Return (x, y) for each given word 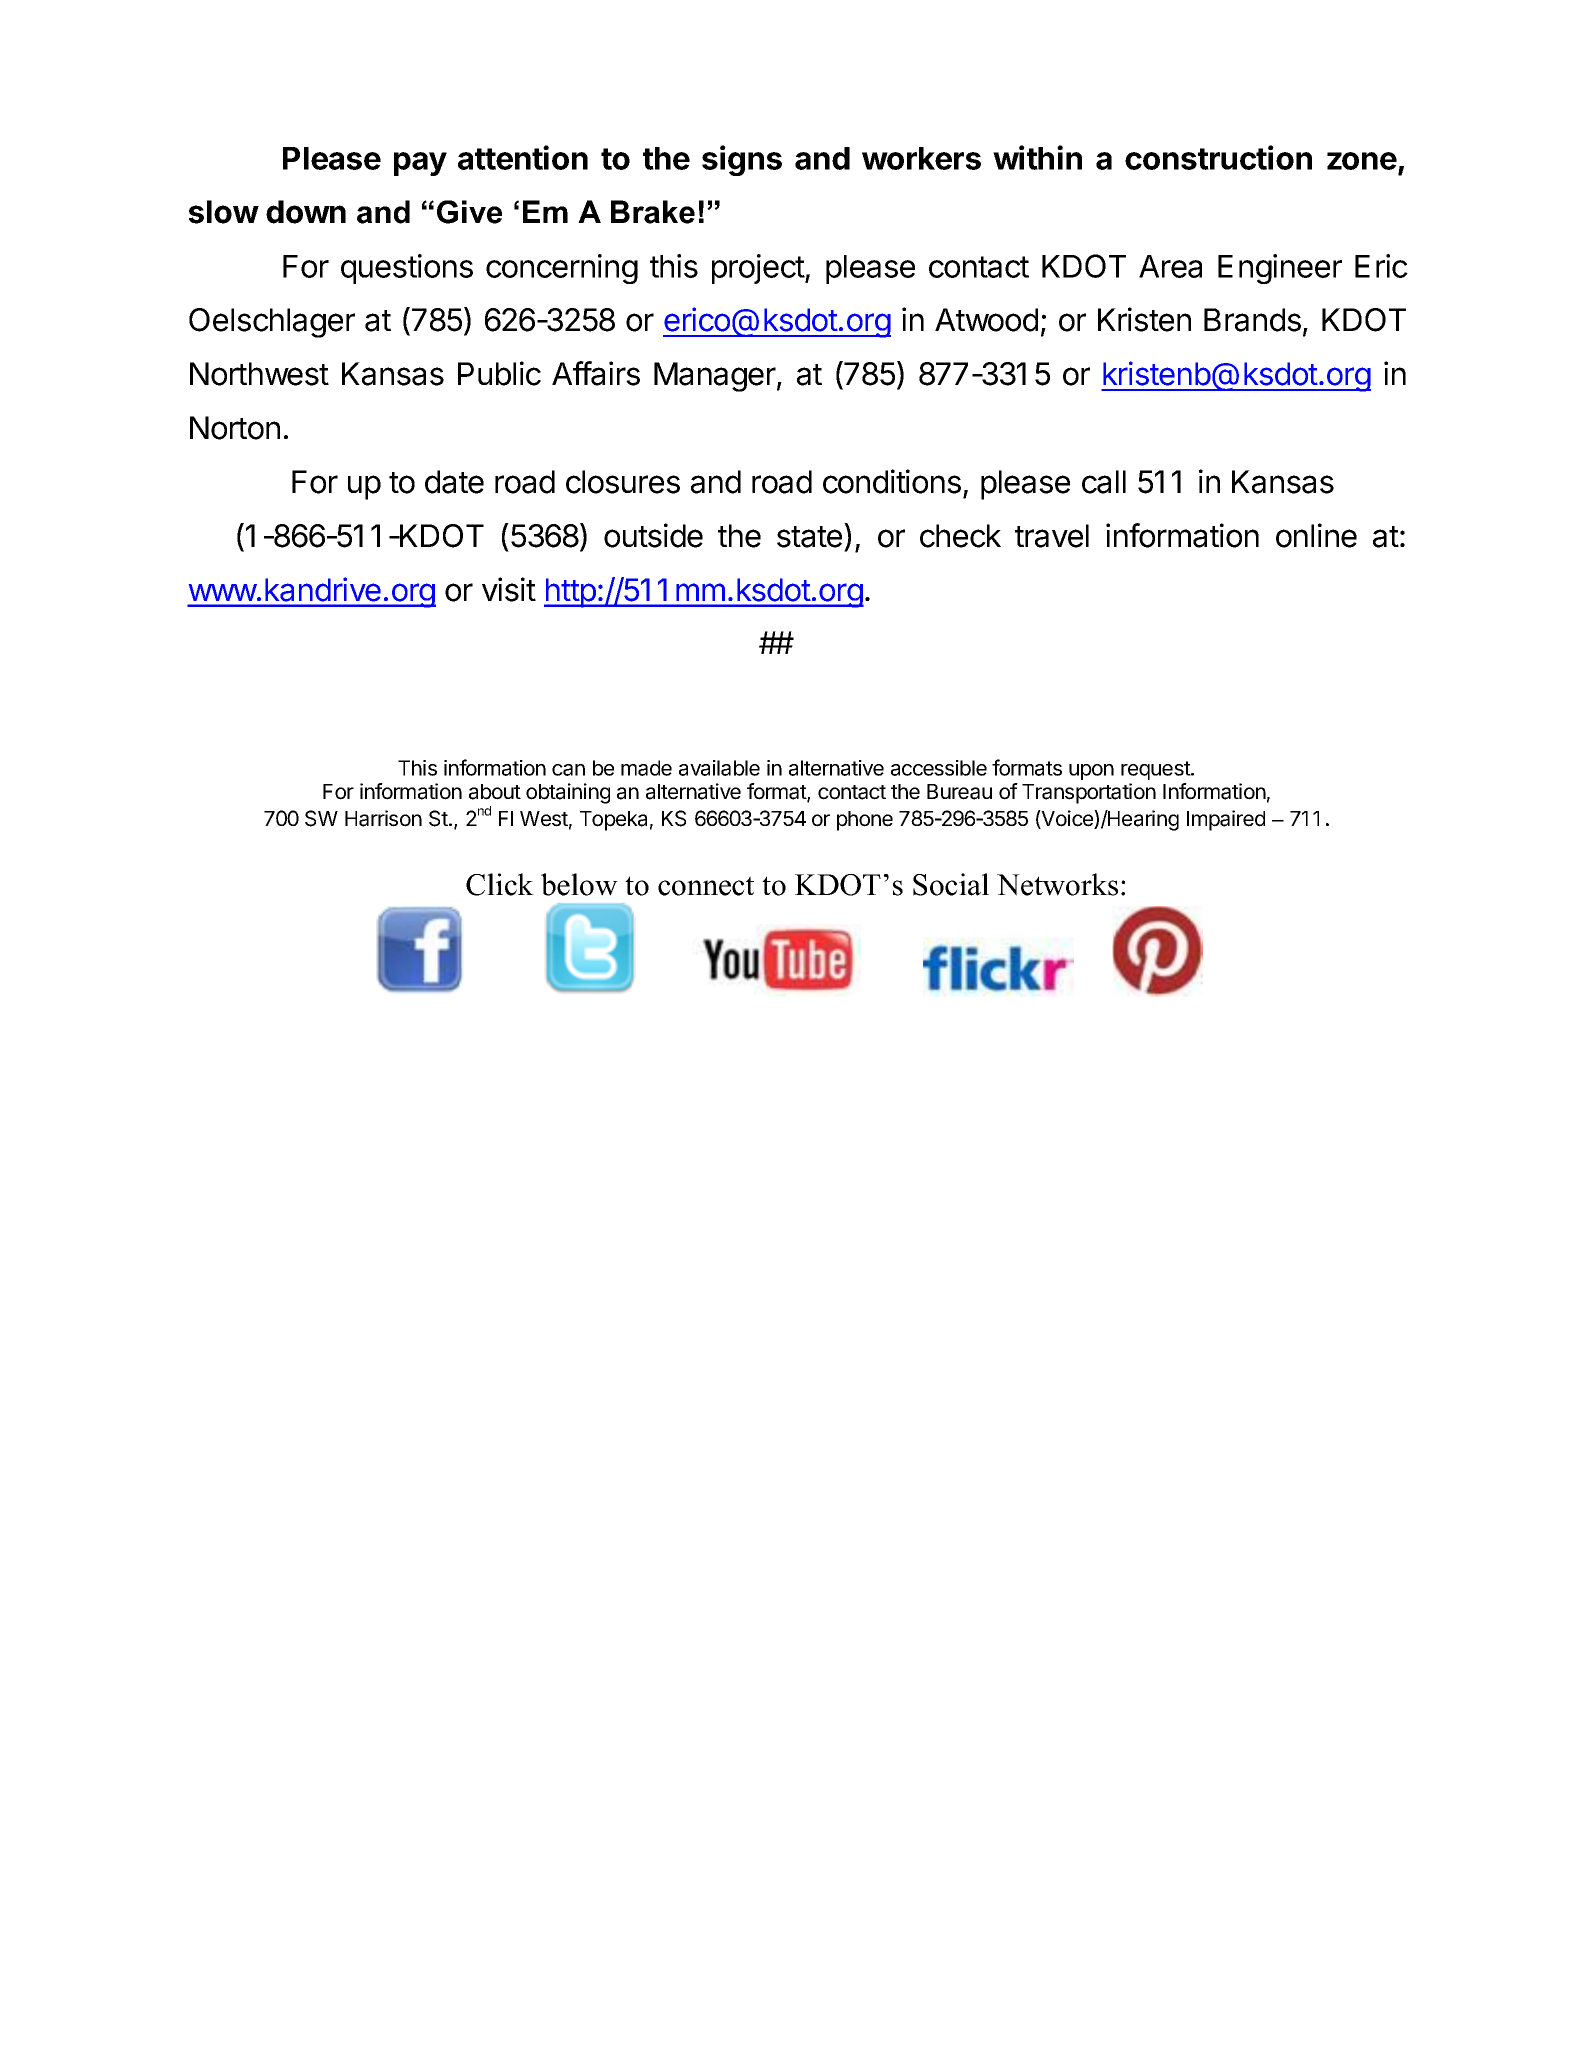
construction (1218, 157)
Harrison (383, 818)
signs (742, 160)
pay (420, 164)
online (1316, 535)
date (454, 482)
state (809, 537)
